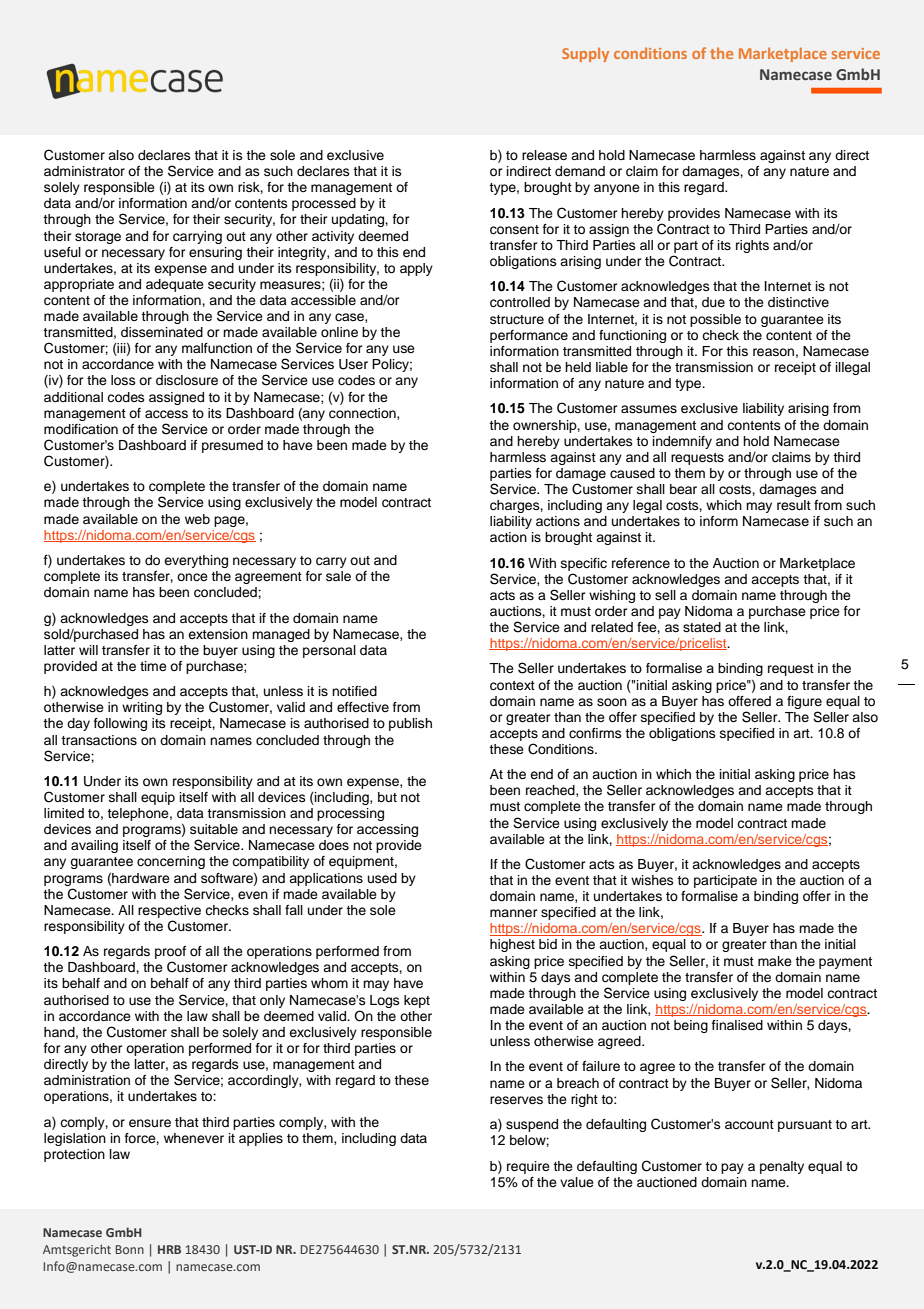 Image resolution: width=924 pixels, height=1309 pixels. What do you see at coordinates (84, 171) in the screenshot?
I see `administrator` at bounding box center [84, 171].
